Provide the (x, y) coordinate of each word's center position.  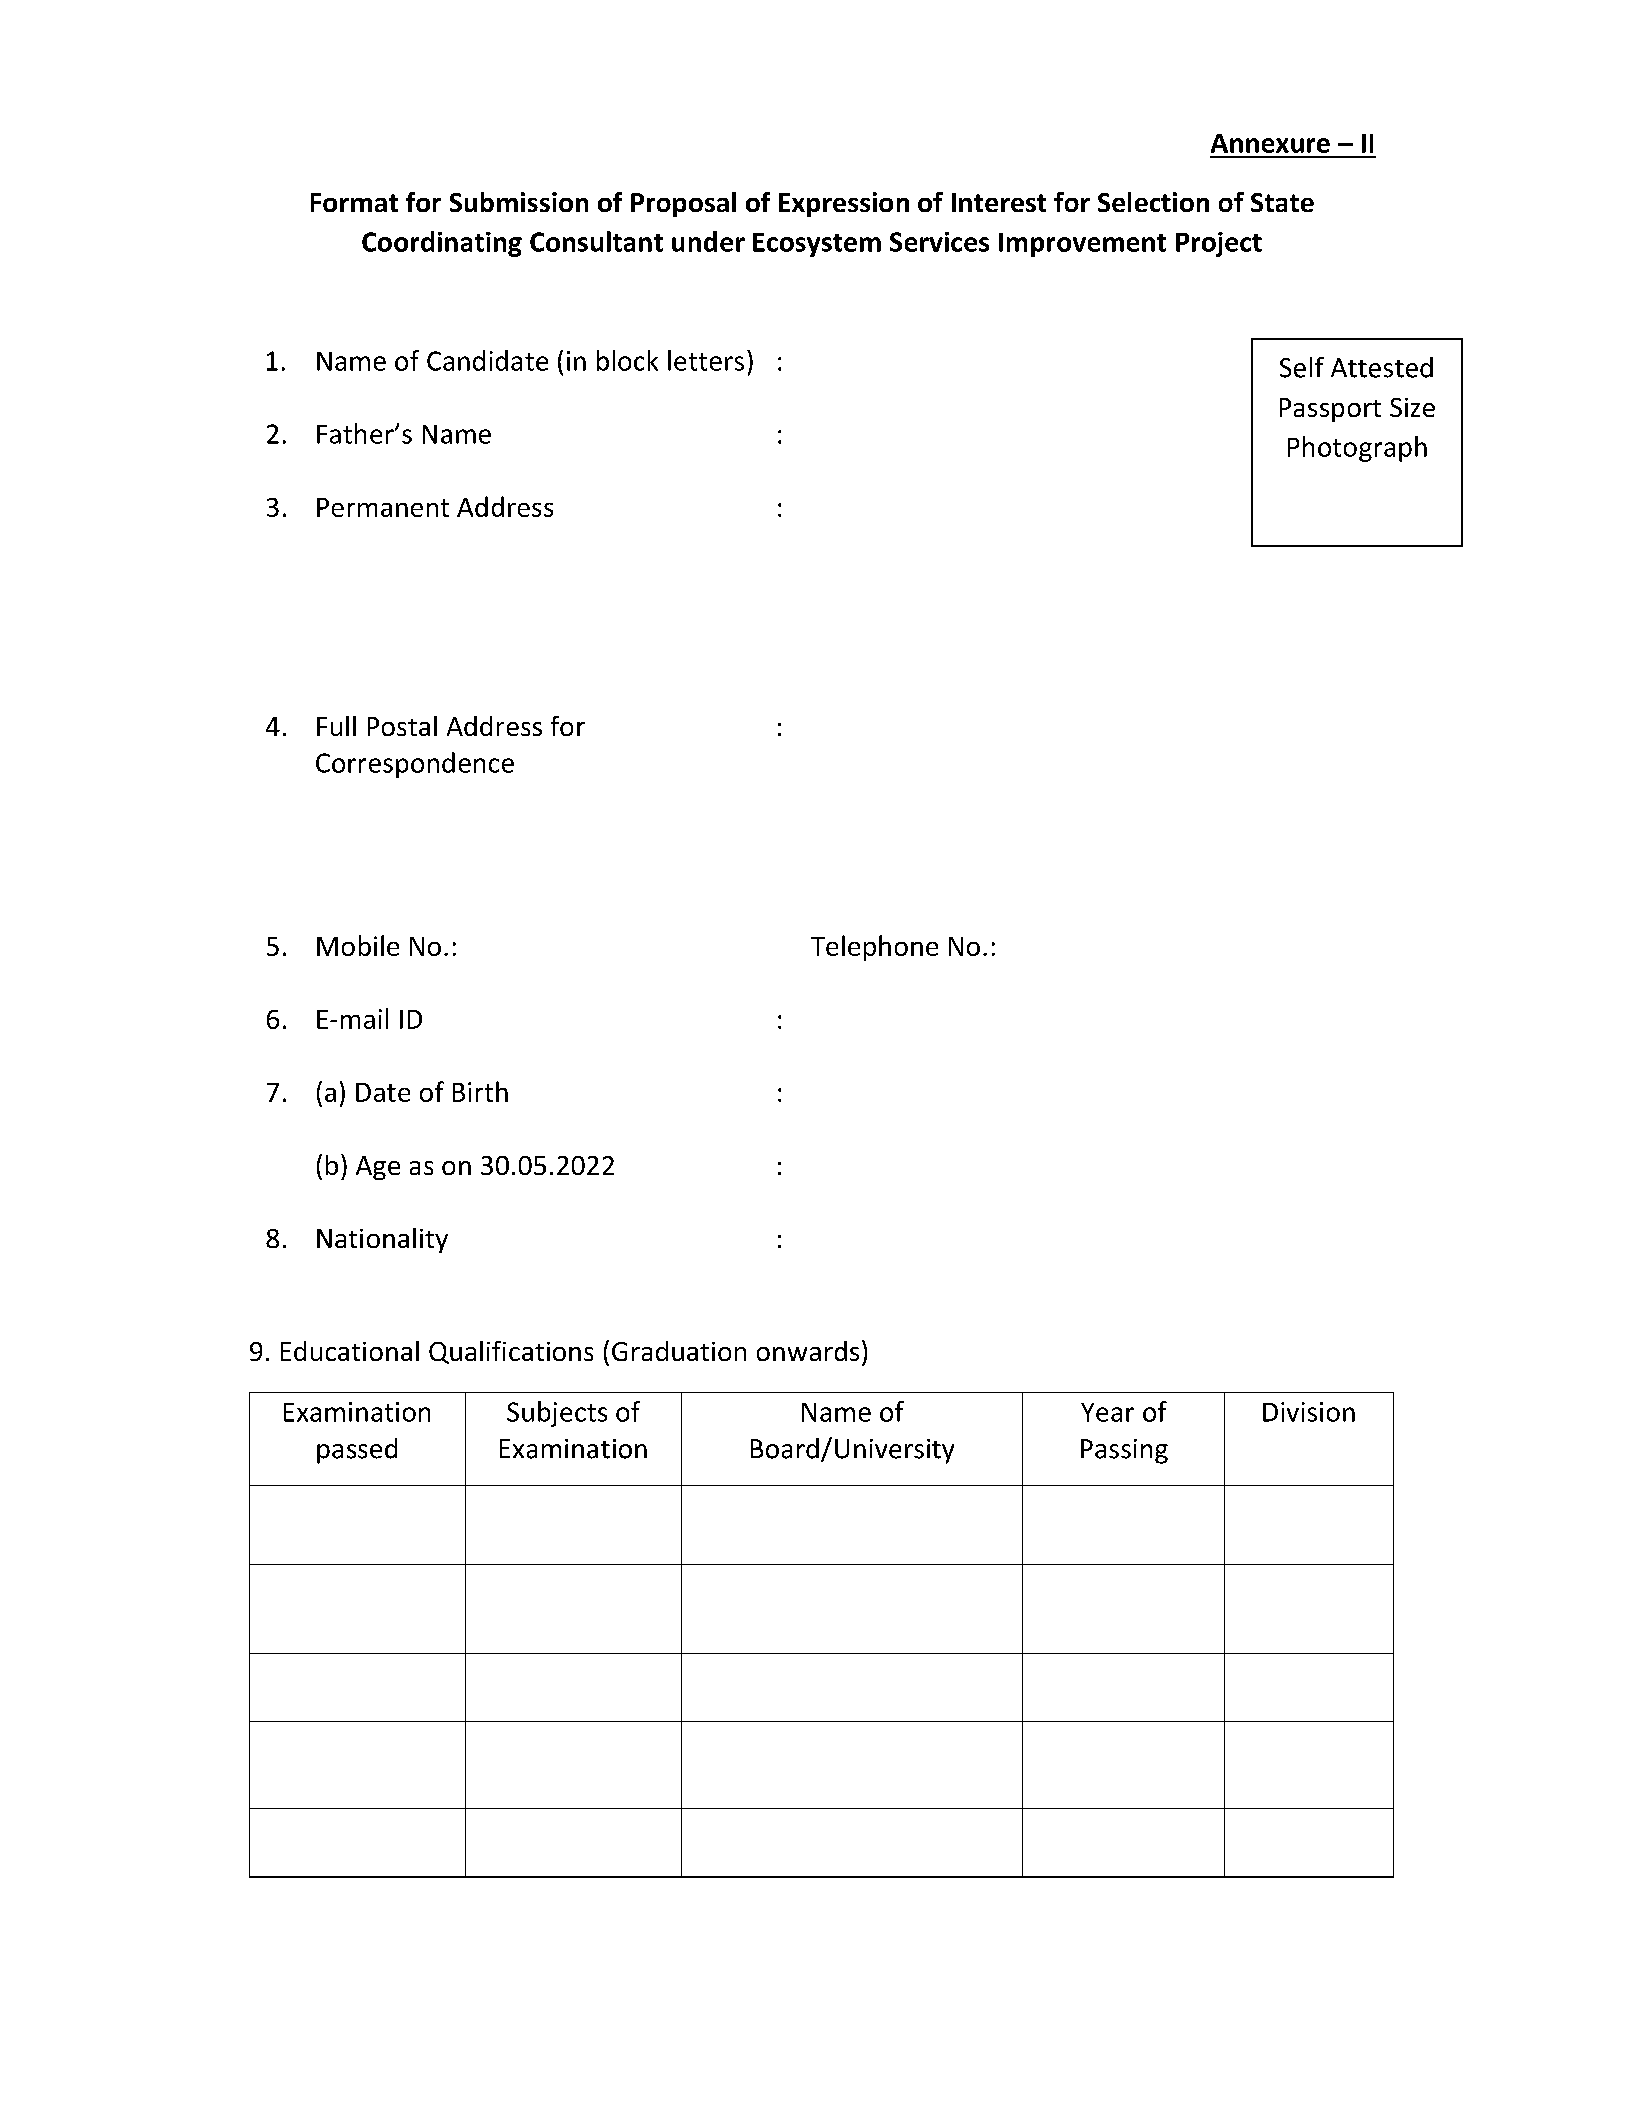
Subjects (557, 1414)
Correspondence (415, 765)
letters (706, 360)
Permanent (383, 507)
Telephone (874, 948)
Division (1309, 1412)
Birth (480, 1091)
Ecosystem (817, 245)
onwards (808, 1351)
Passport (1330, 410)
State (1282, 202)
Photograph (1357, 449)
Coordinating (442, 244)
